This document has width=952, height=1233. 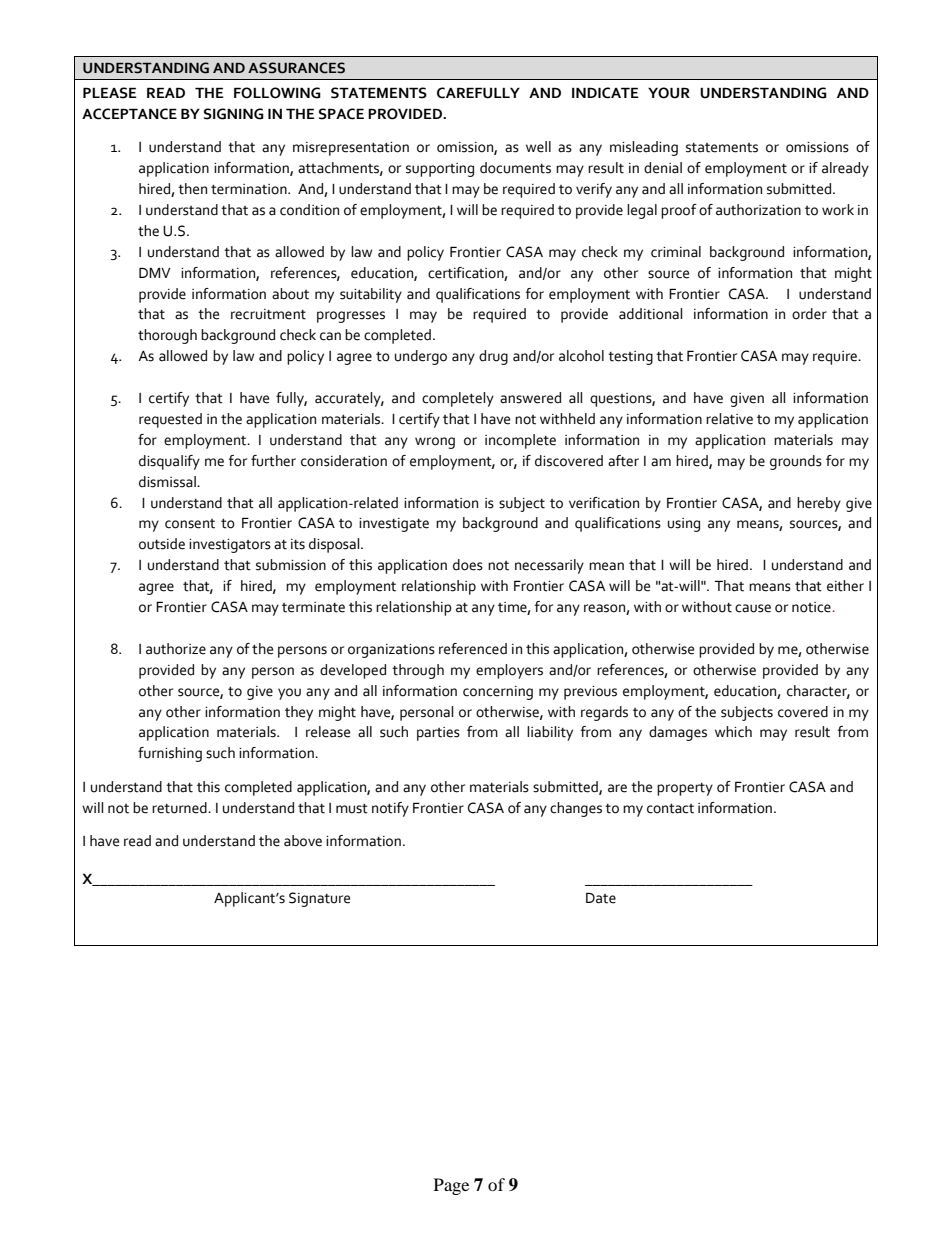 I want to click on SIGNING, so click(x=234, y=114).
